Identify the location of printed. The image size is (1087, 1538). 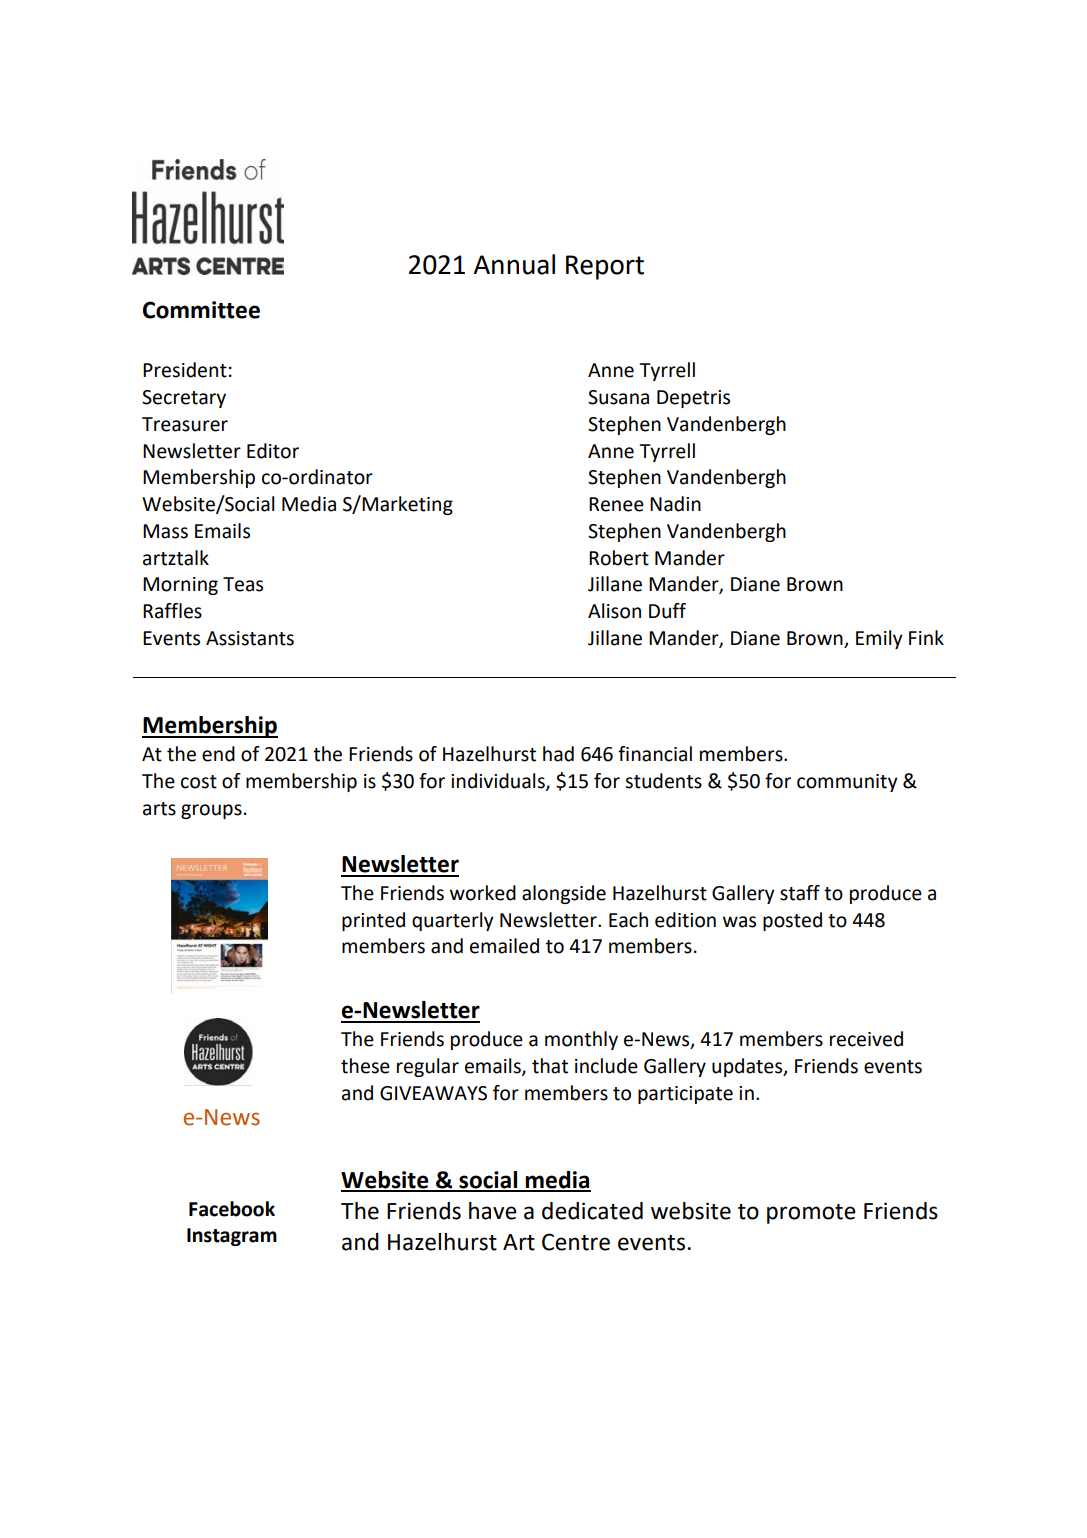
(373, 921).
